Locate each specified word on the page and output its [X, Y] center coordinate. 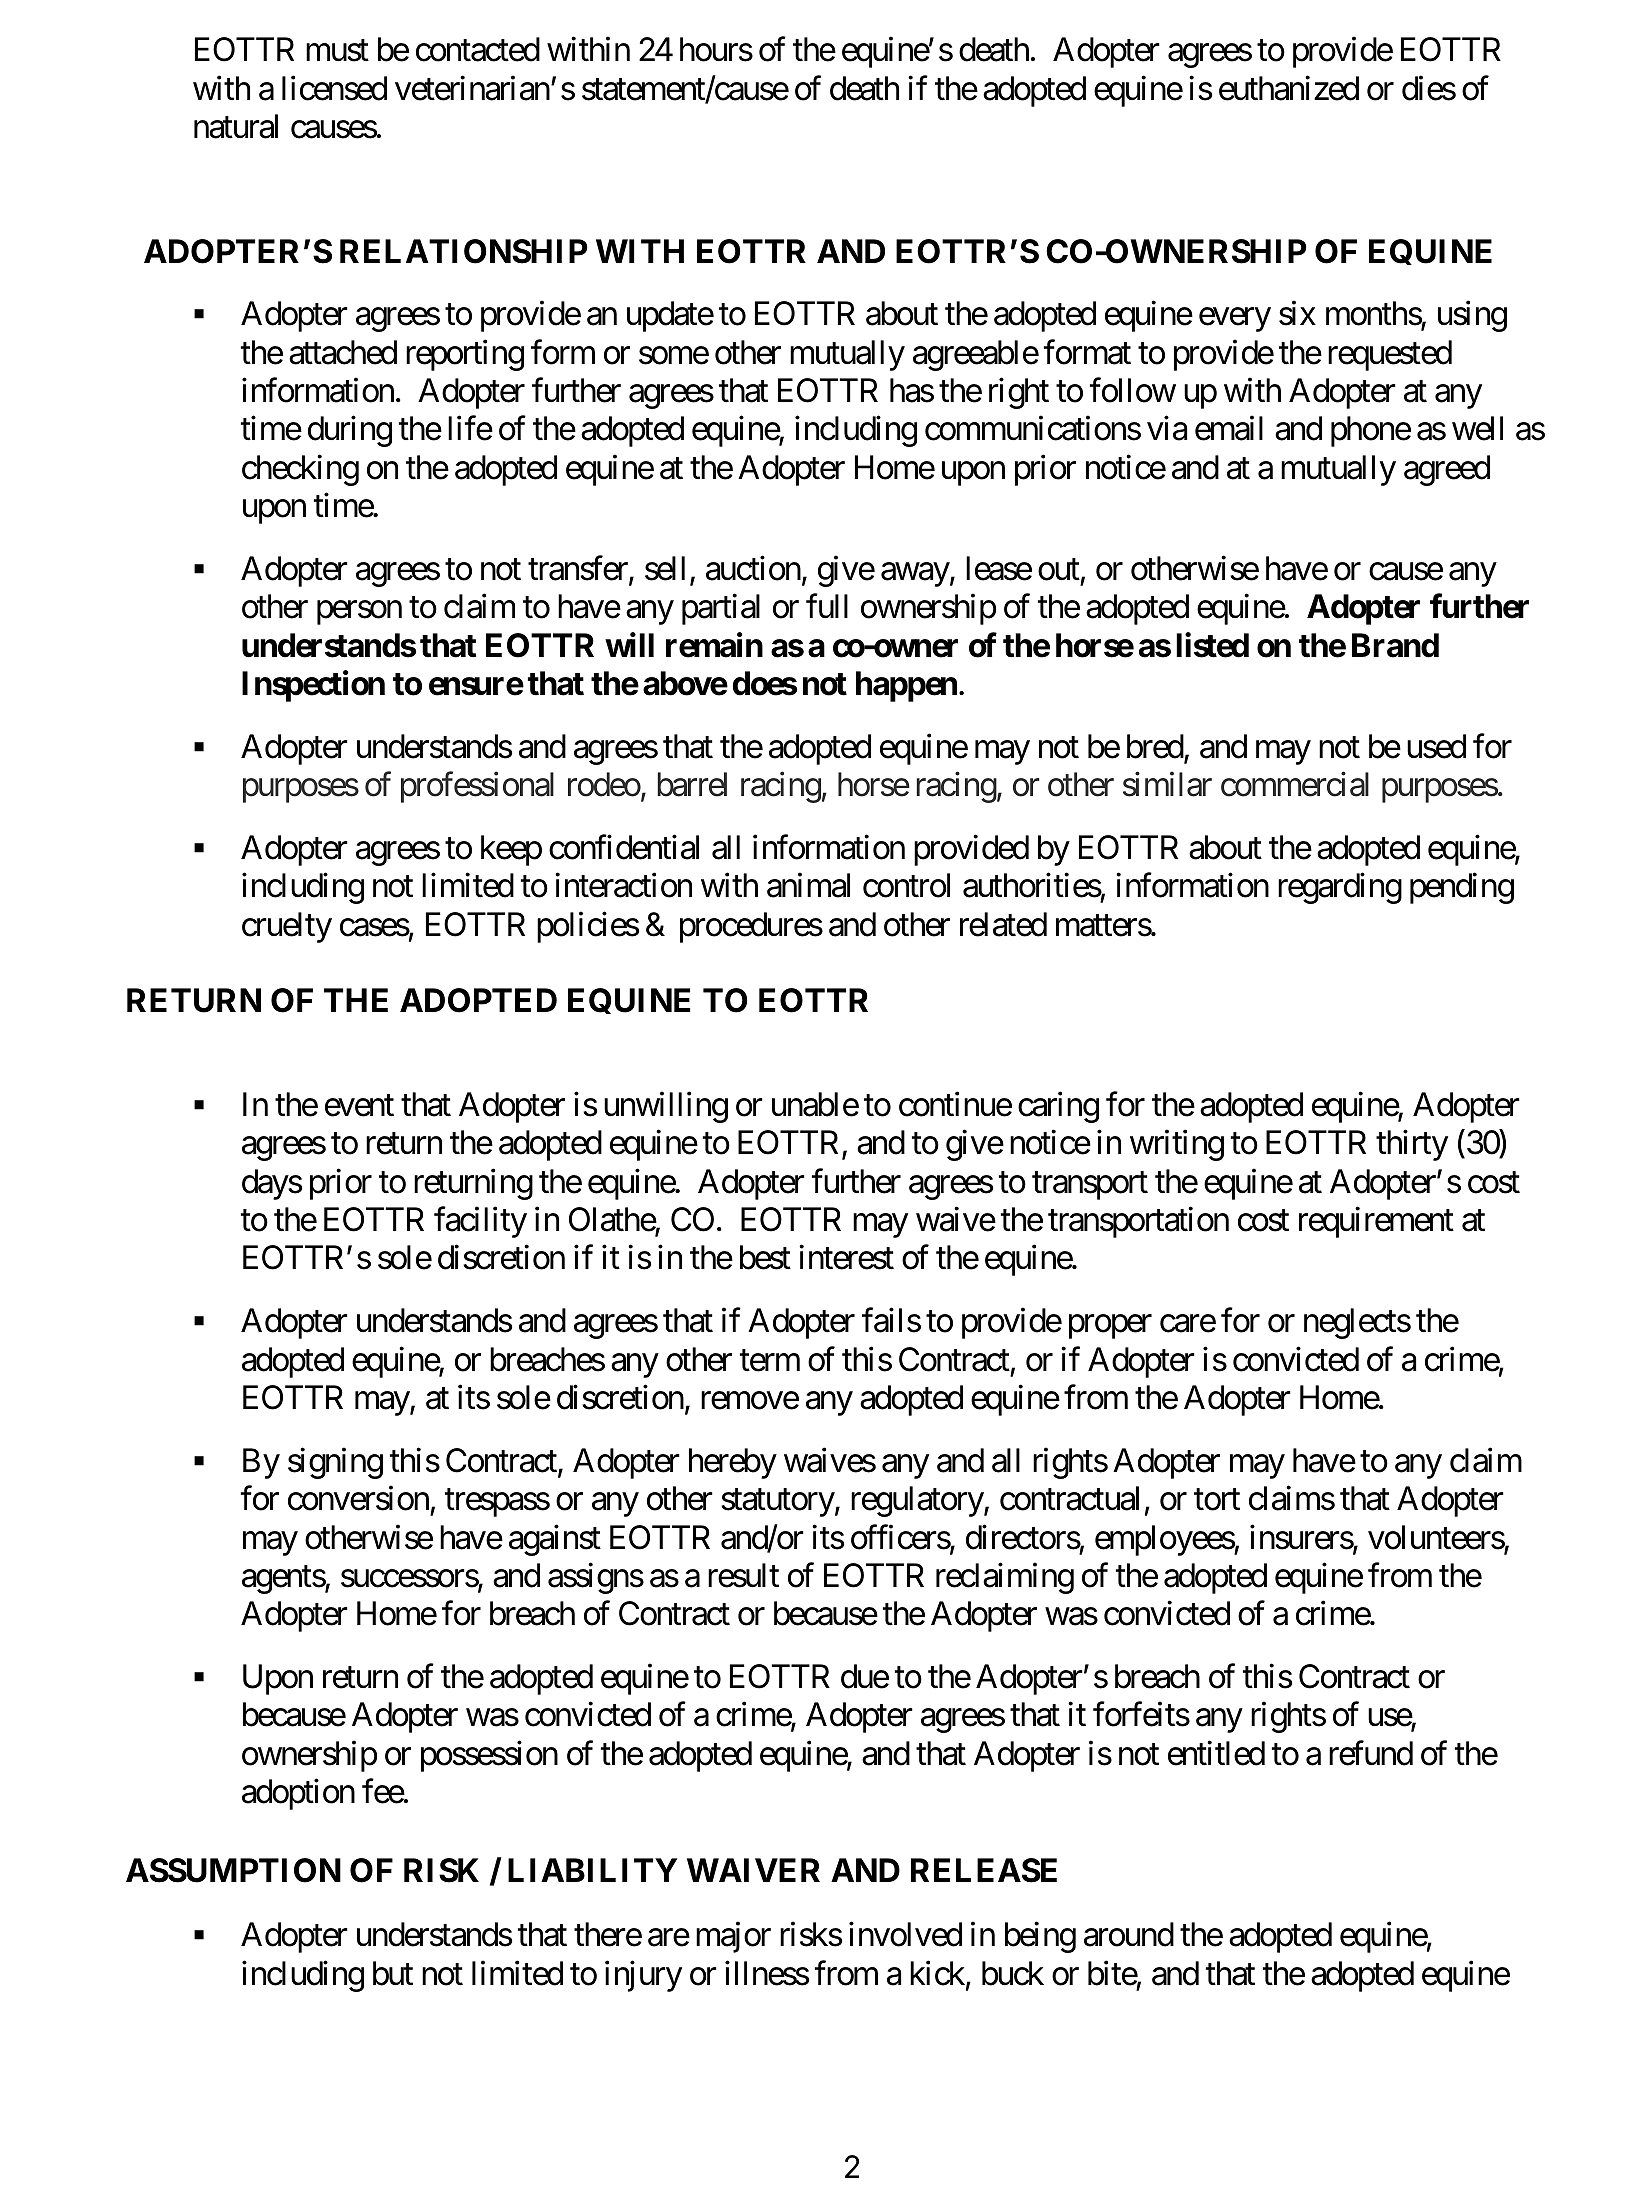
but [393, 1973]
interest [846, 1257]
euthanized [1289, 88]
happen [906, 686]
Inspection [313, 686]
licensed [334, 88]
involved [905, 1934]
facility [480, 1222]
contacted [478, 49]
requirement [1376, 1222]
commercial [1295, 784]
